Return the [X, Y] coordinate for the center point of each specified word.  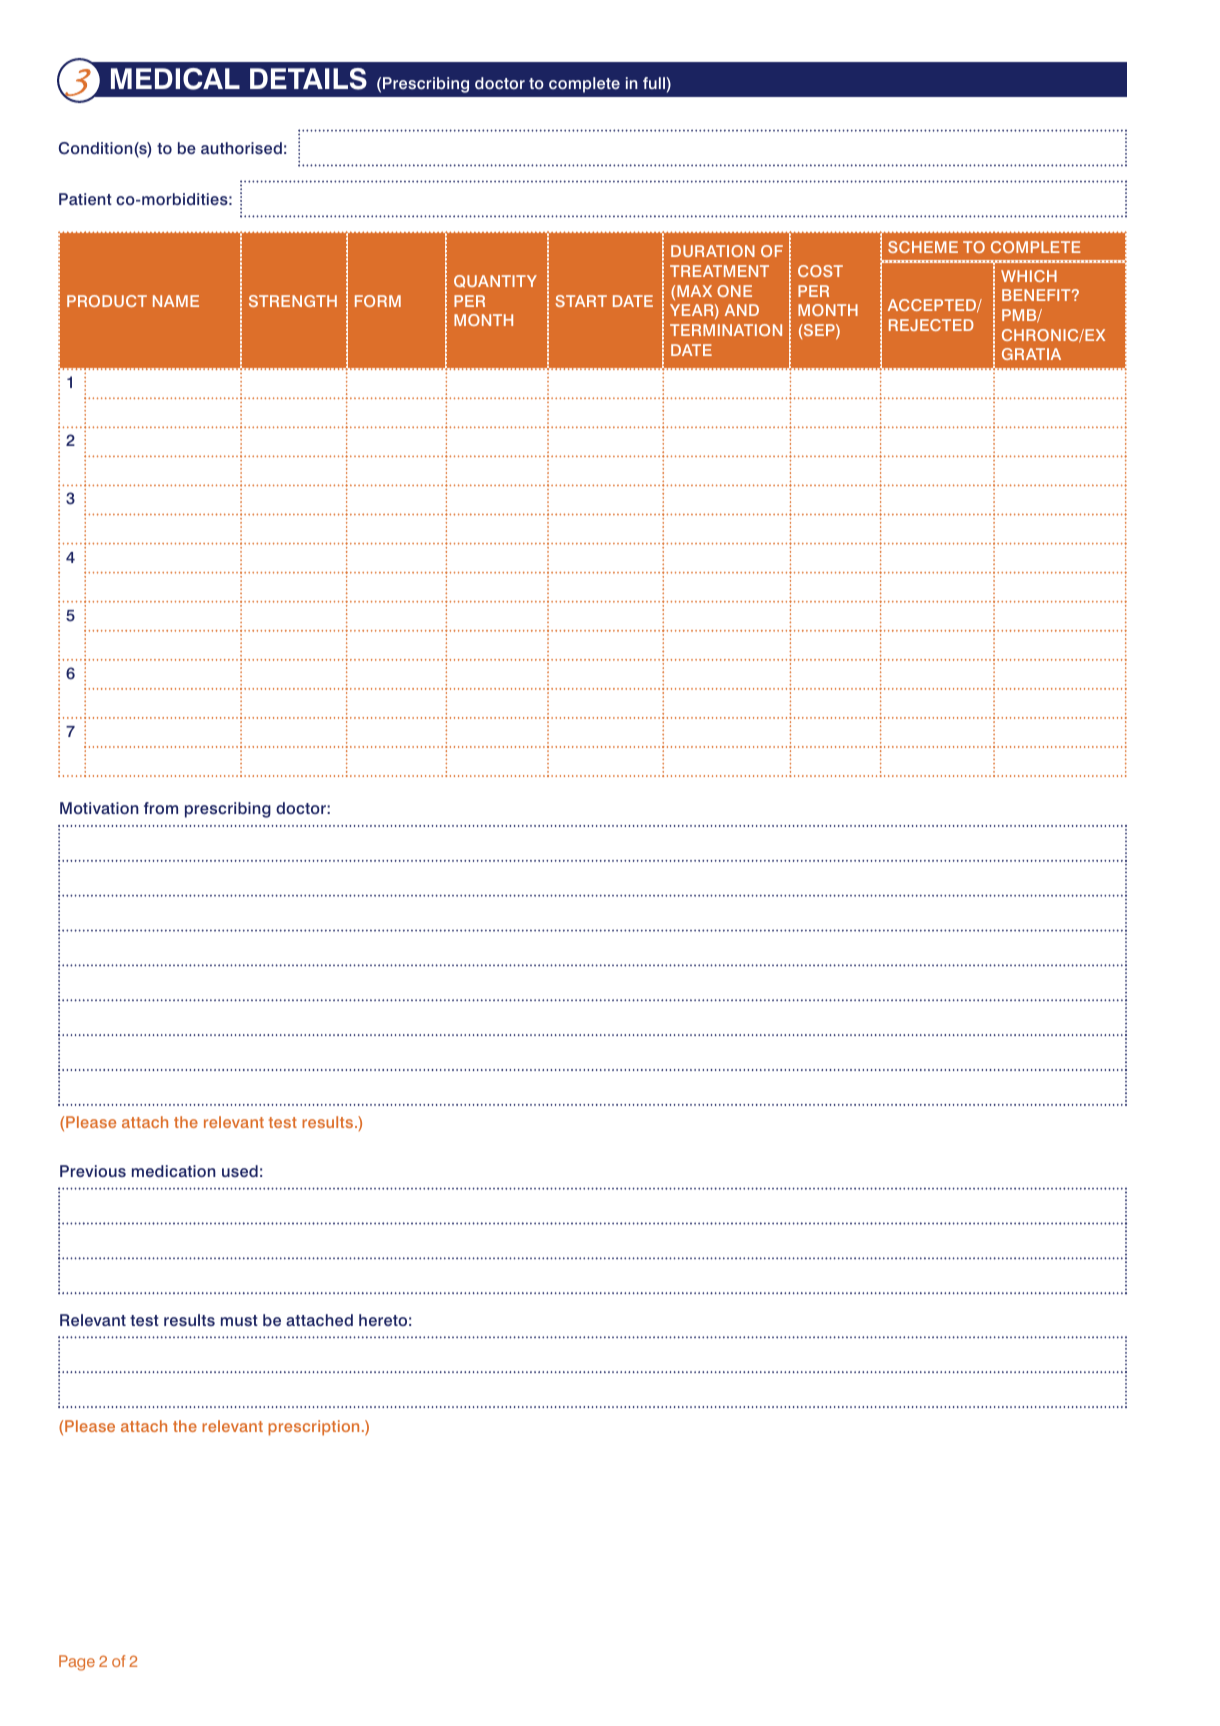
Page [77, 1663]
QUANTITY [495, 281]
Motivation [99, 808]
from [161, 808]
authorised [241, 148]
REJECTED [931, 325]
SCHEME [923, 247]
